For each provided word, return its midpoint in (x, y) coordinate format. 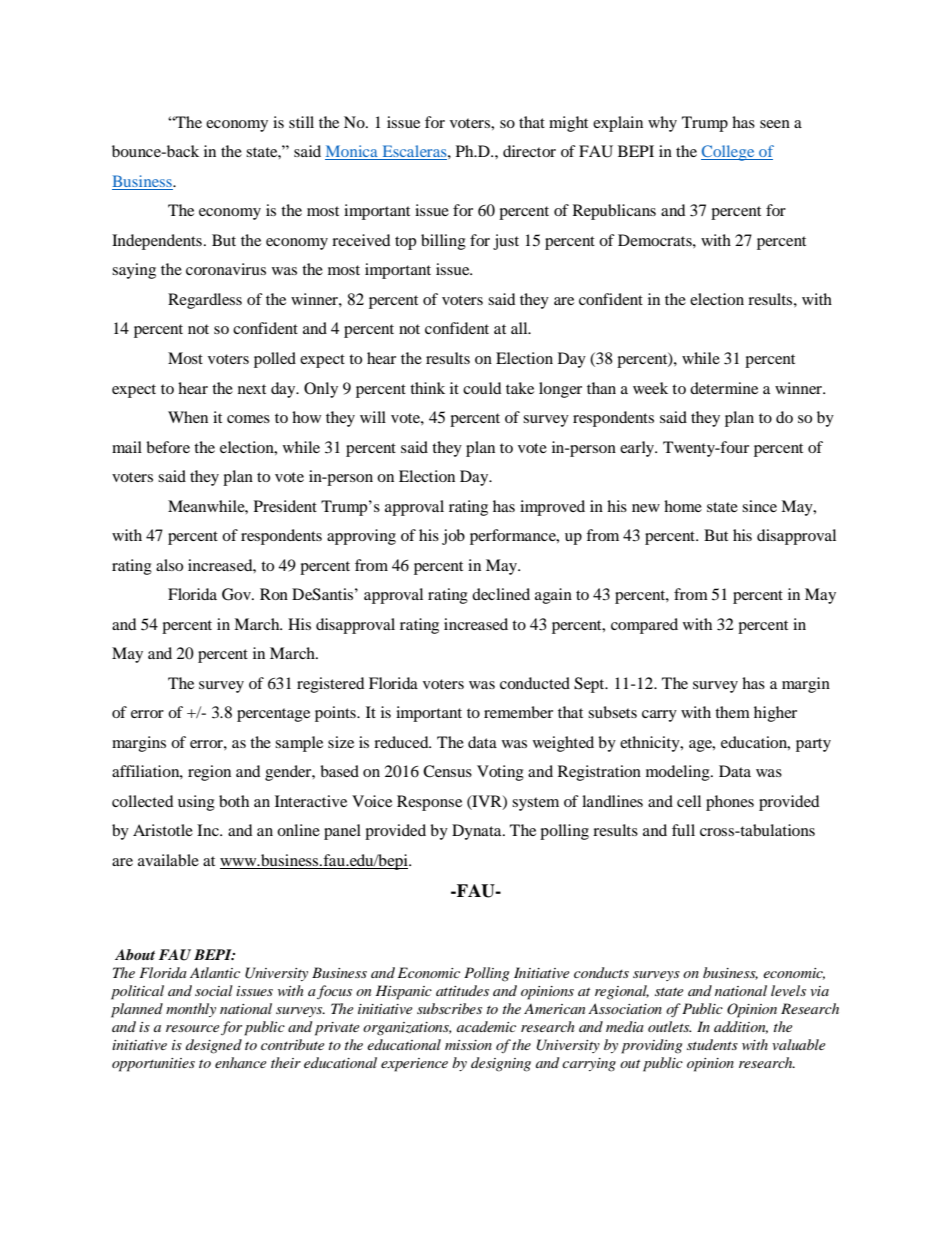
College (729, 153)
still (301, 122)
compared (644, 626)
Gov (237, 594)
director (529, 151)
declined (501, 594)
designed (214, 1046)
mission (468, 1045)
